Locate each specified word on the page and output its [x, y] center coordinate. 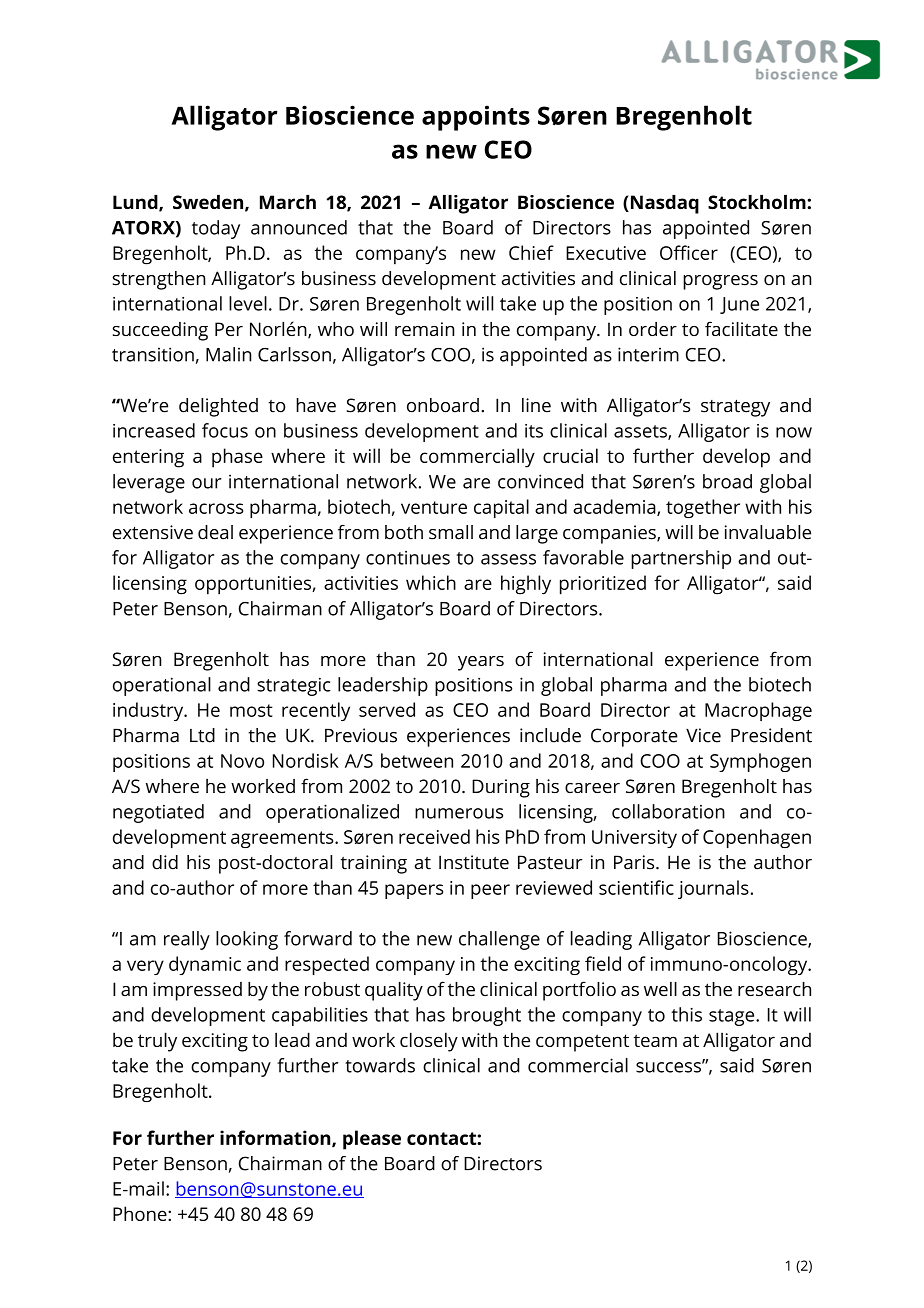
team [655, 1040]
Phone [141, 1213]
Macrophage [758, 711]
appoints [476, 118]
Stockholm [758, 202]
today [216, 229]
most [251, 710]
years [481, 663]
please [372, 1140]
